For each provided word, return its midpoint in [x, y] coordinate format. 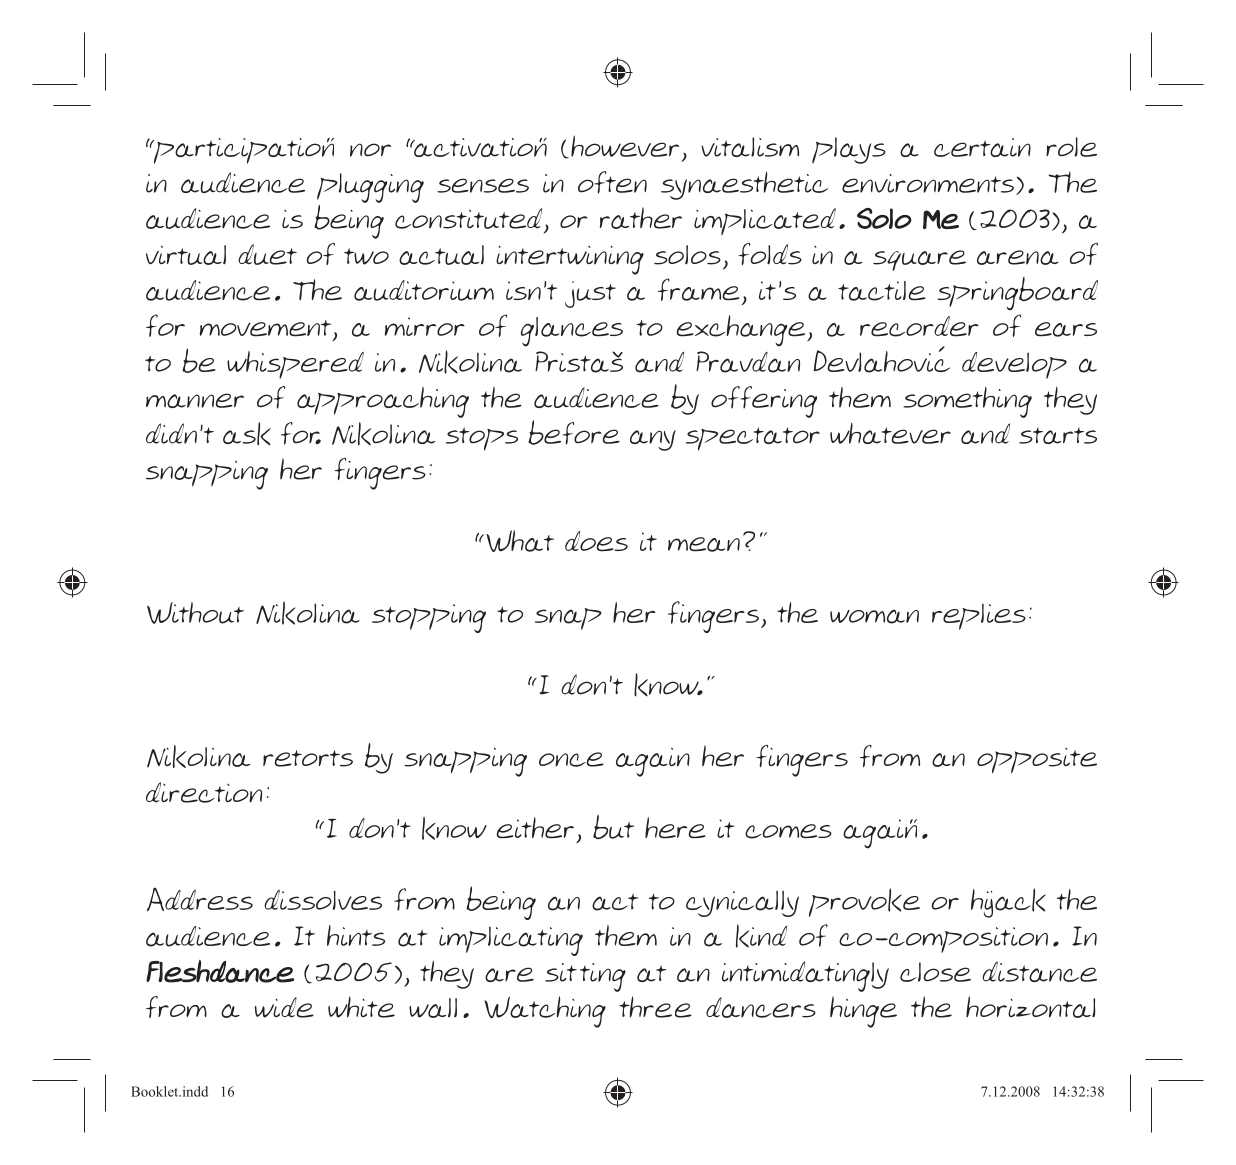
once [571, 759]
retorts [308, 758]
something [967, 402]
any [653, 440]
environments [928, 183]
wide [284, 1007]
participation [243, 151]
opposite [1037, 761]
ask [247, 434]
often [612, 182]
